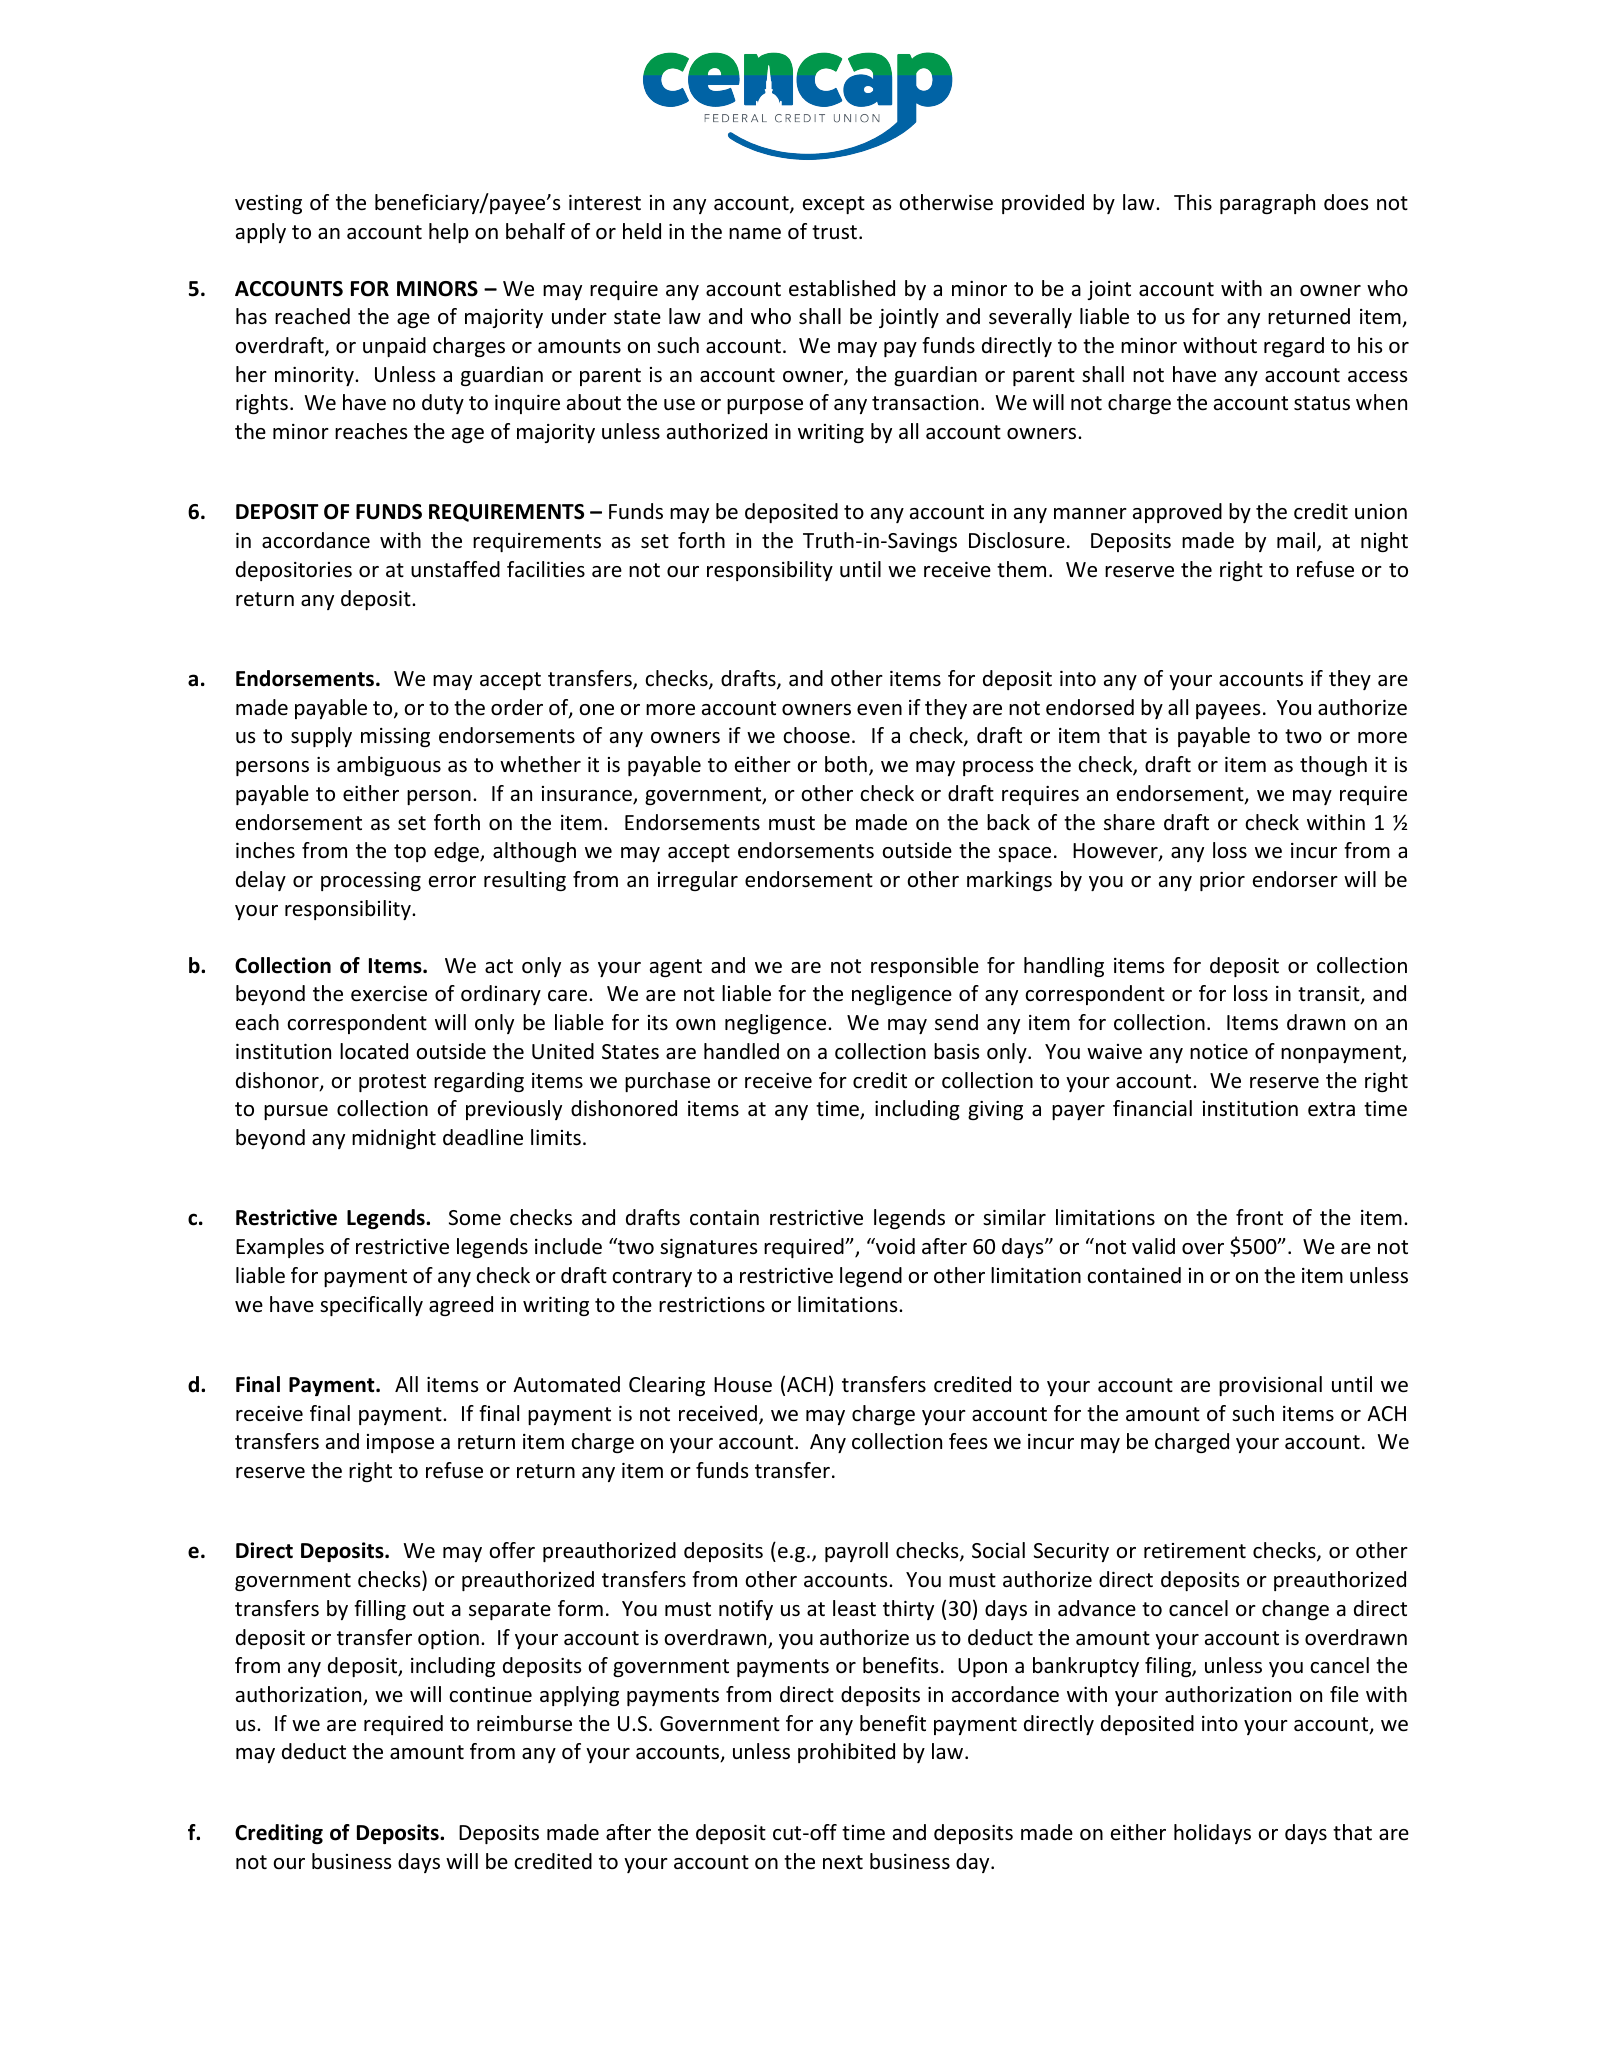 The width and height of the screenshot is (1597, 2067). Describe the element at coordinates (449, 233) in the screenshot. I see `help` at that location.
